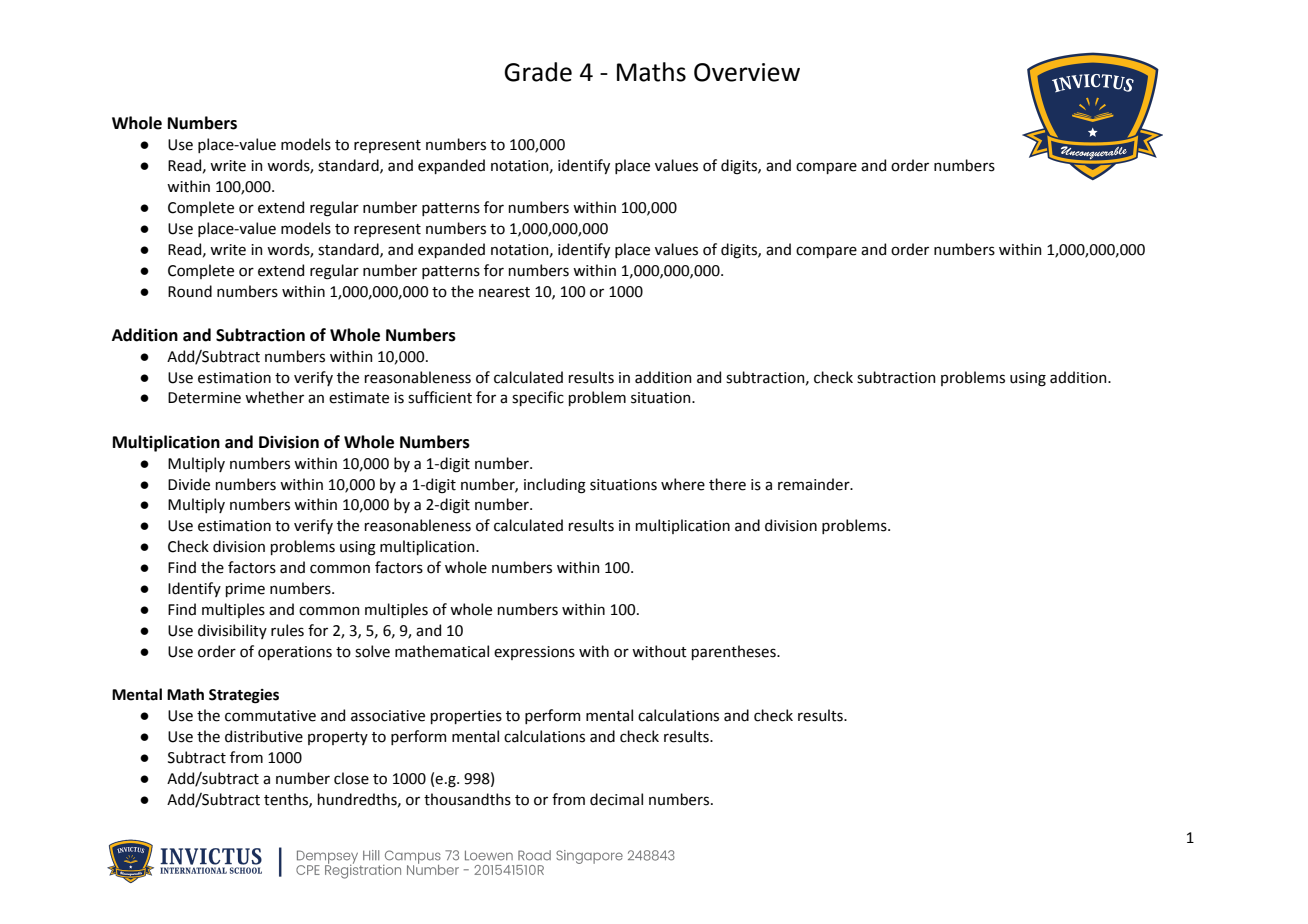 The image size is (1308, 924). Describe the element at coordinates (727, 484) in the screenshot. I see `there` at that location.
